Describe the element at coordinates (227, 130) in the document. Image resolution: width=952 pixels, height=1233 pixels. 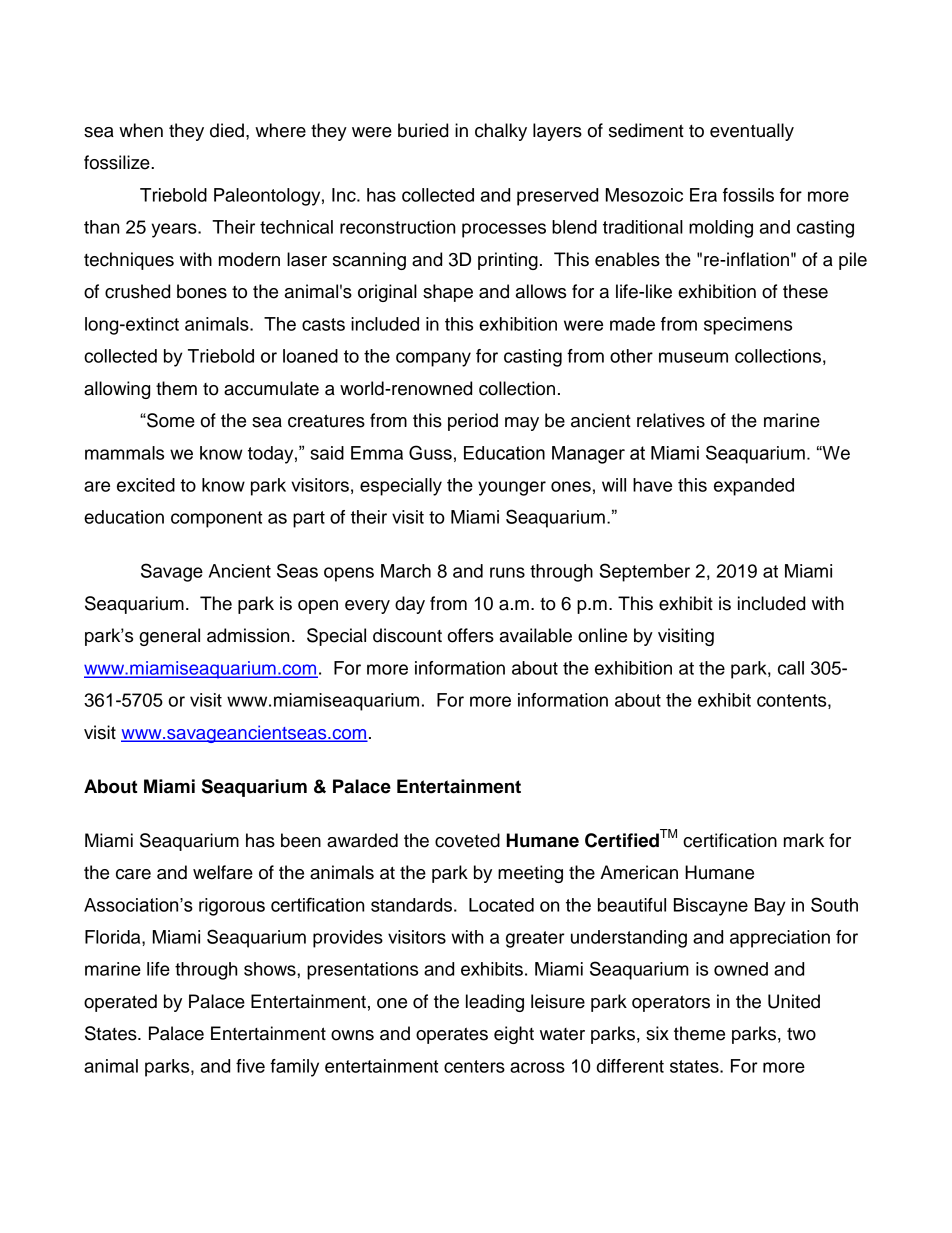
I see `died` at that location.
